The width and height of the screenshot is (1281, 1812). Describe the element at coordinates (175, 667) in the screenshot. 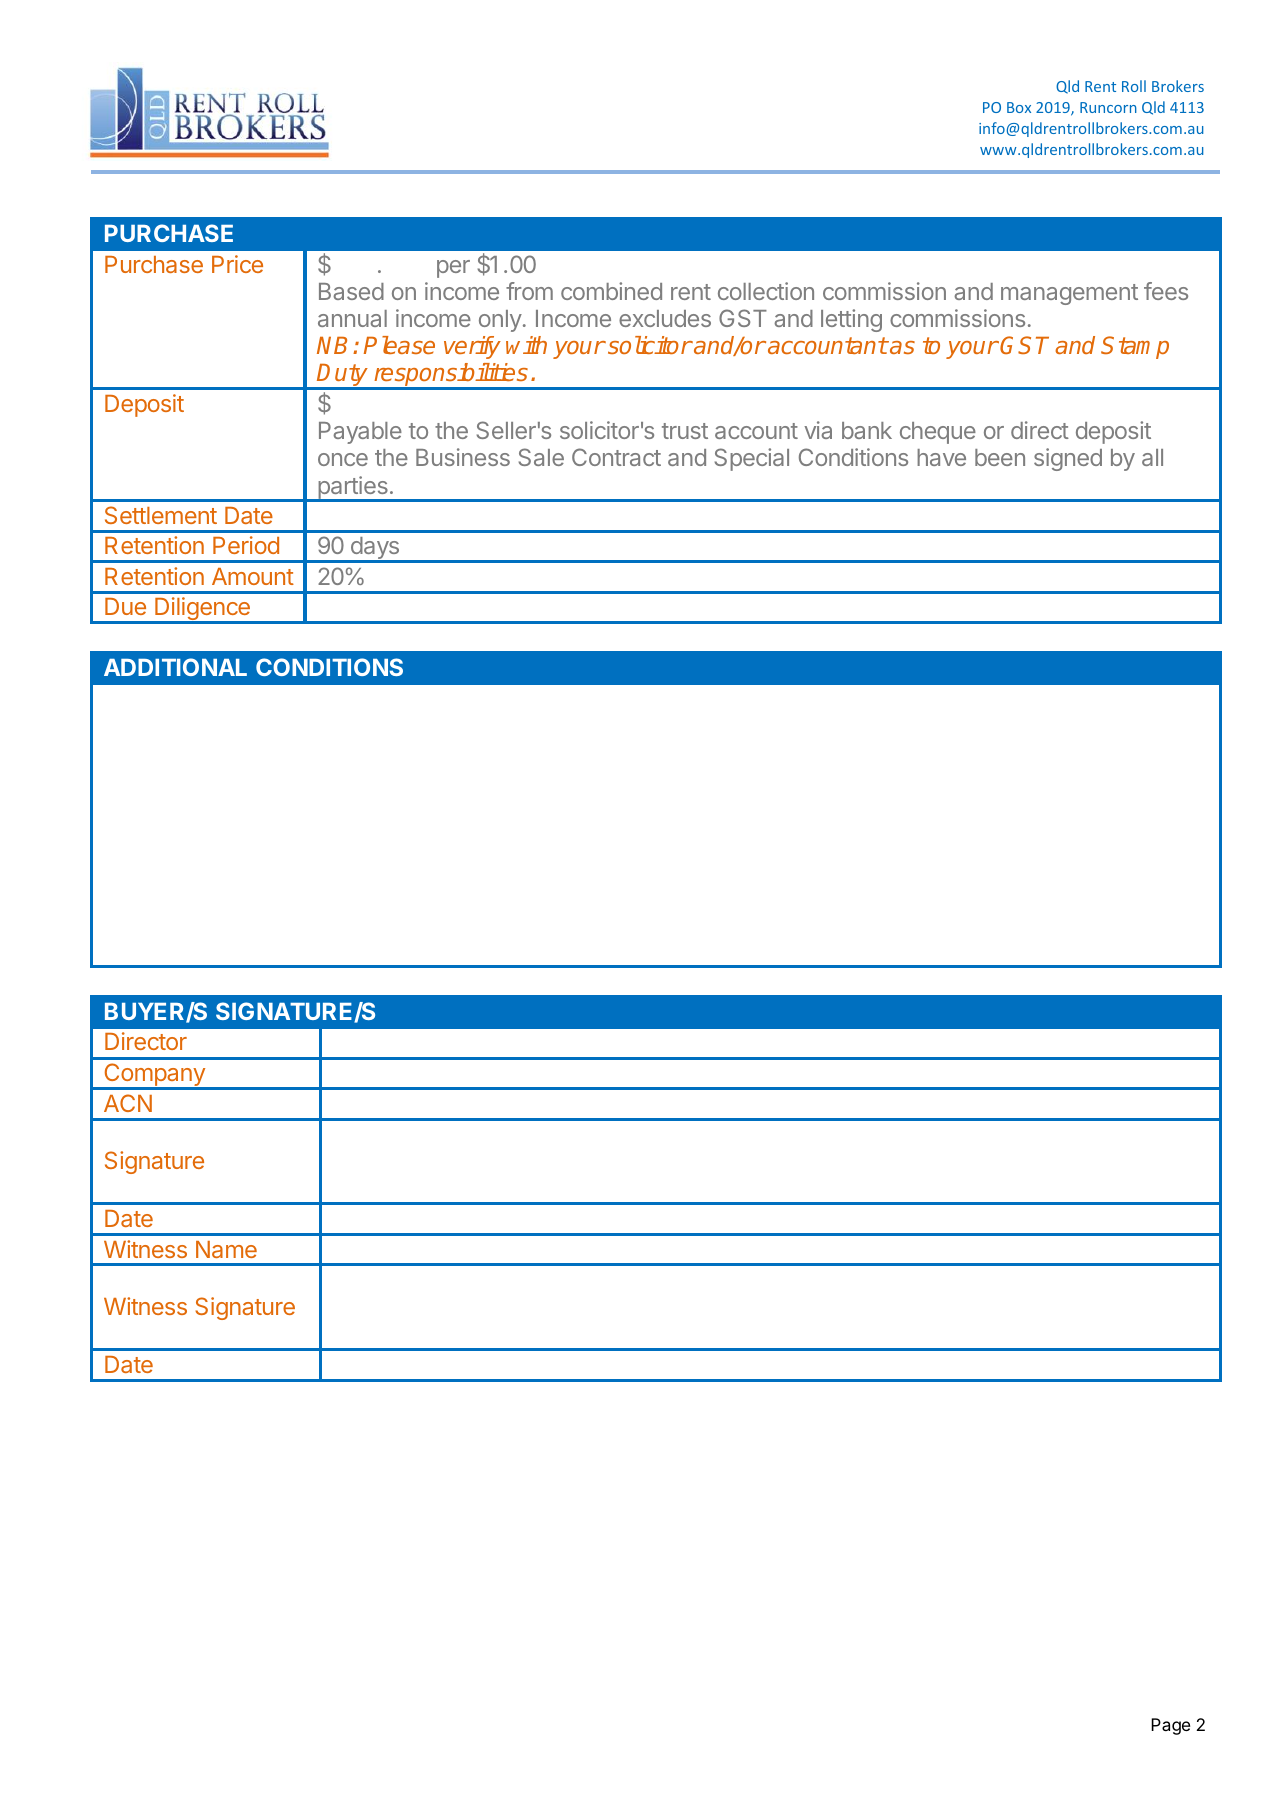

I see `ADDITIONAL` at that location.
